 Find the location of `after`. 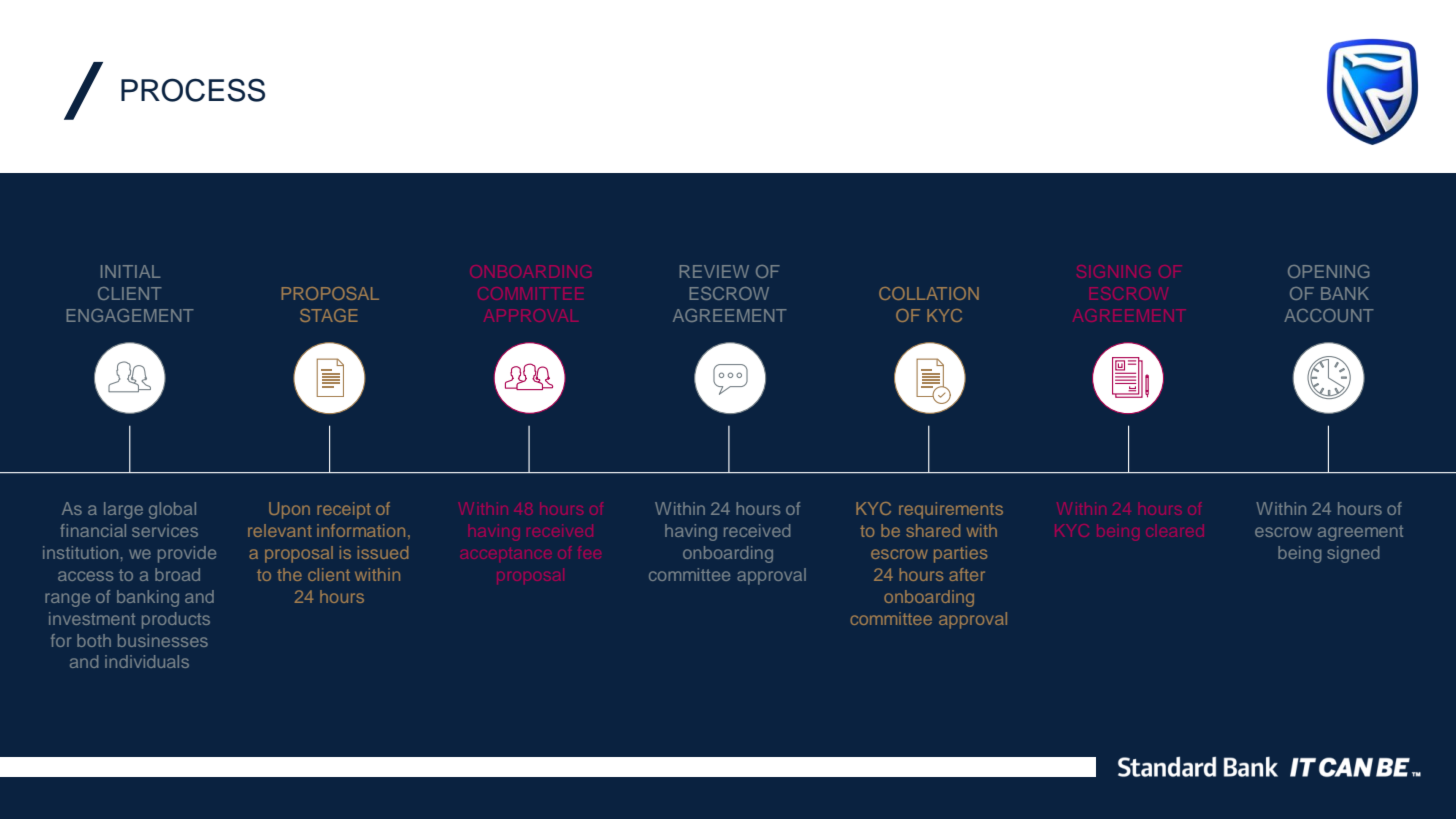

after is located at coordinates (967, 574).
